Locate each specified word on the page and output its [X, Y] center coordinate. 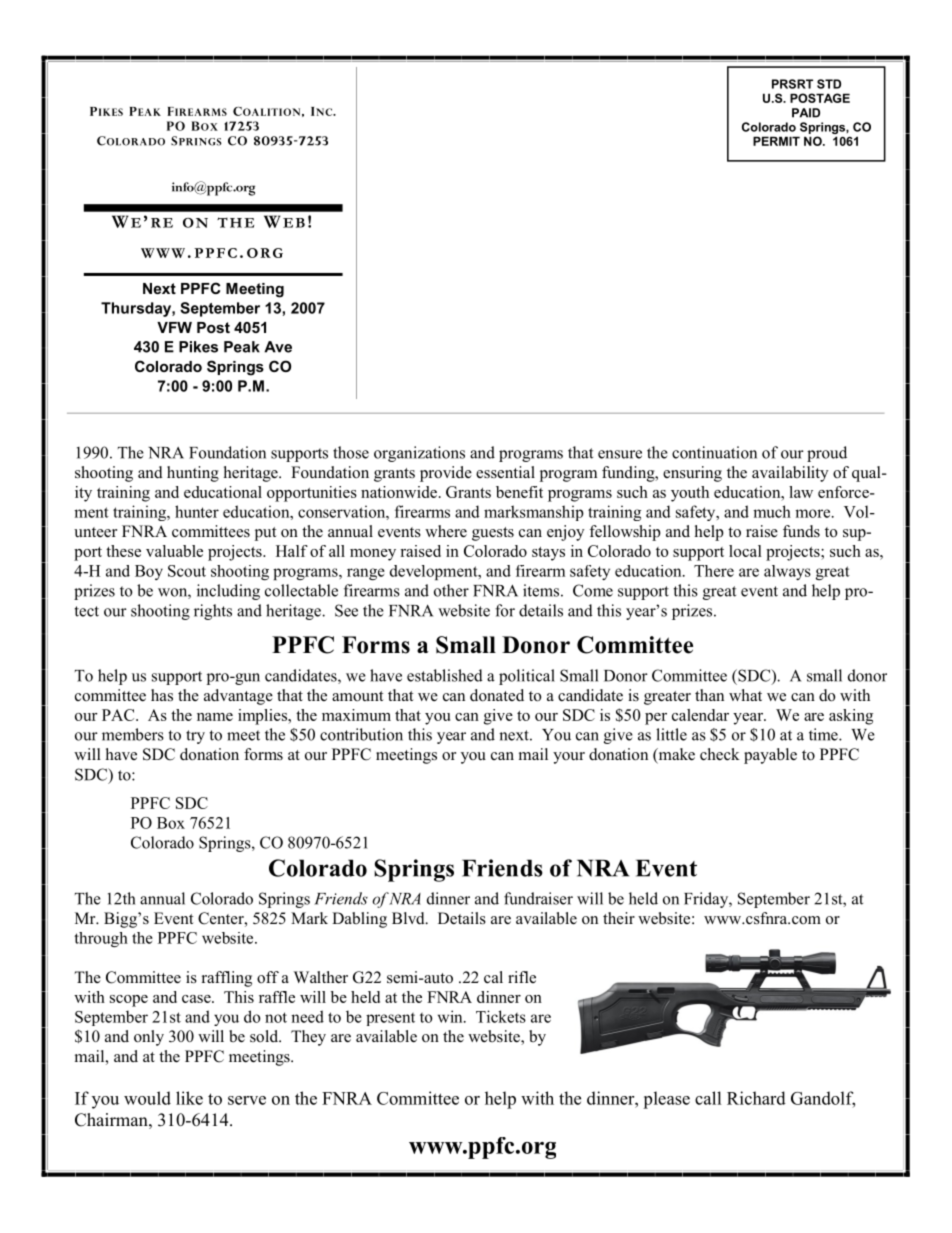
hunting [193, 474]
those [351, 452]
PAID [806, 113]
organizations [419, 454]
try [195, 737]
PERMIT [776, 141]
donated [497, 695]
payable [770, 756]
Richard [756, 1098]
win [451, 1016]
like [189, 1098]
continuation [714, 452]
